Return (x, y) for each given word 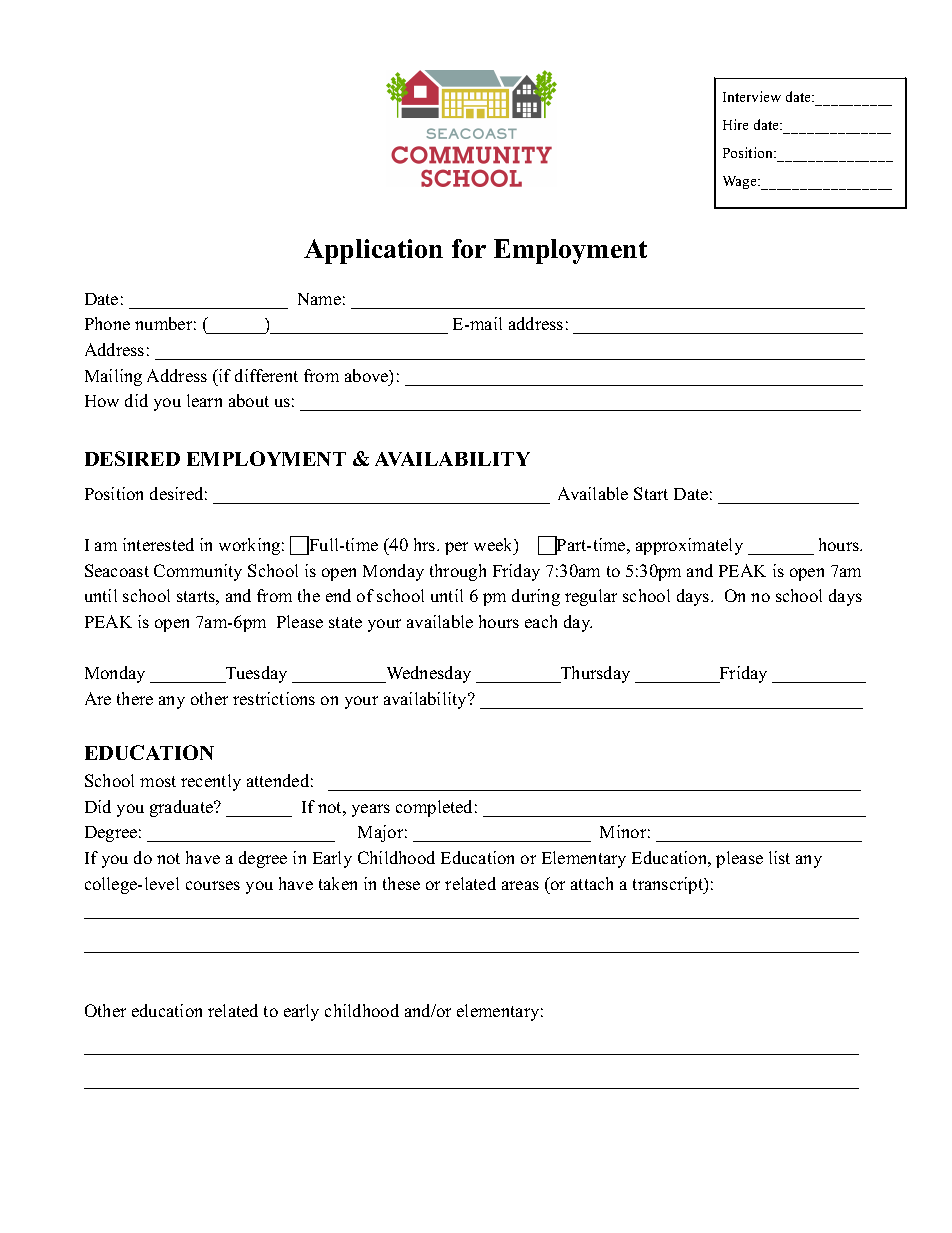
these (401, 883)
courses (213, 885)
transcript (669, 885)
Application (373, 251)
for (469, 248)
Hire (735, 124)
